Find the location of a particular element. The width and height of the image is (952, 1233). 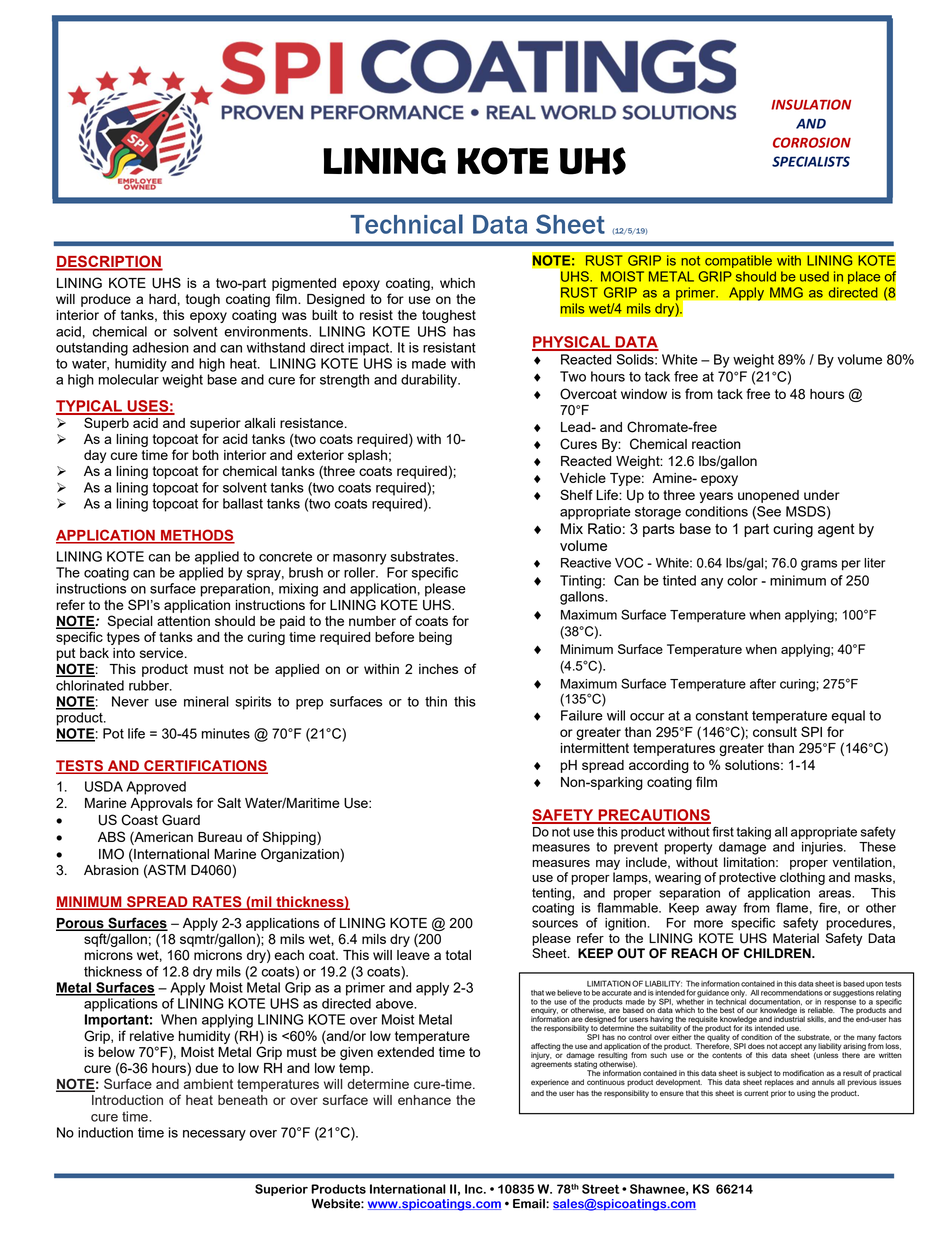

hard is located at coordinates (162, 299).
